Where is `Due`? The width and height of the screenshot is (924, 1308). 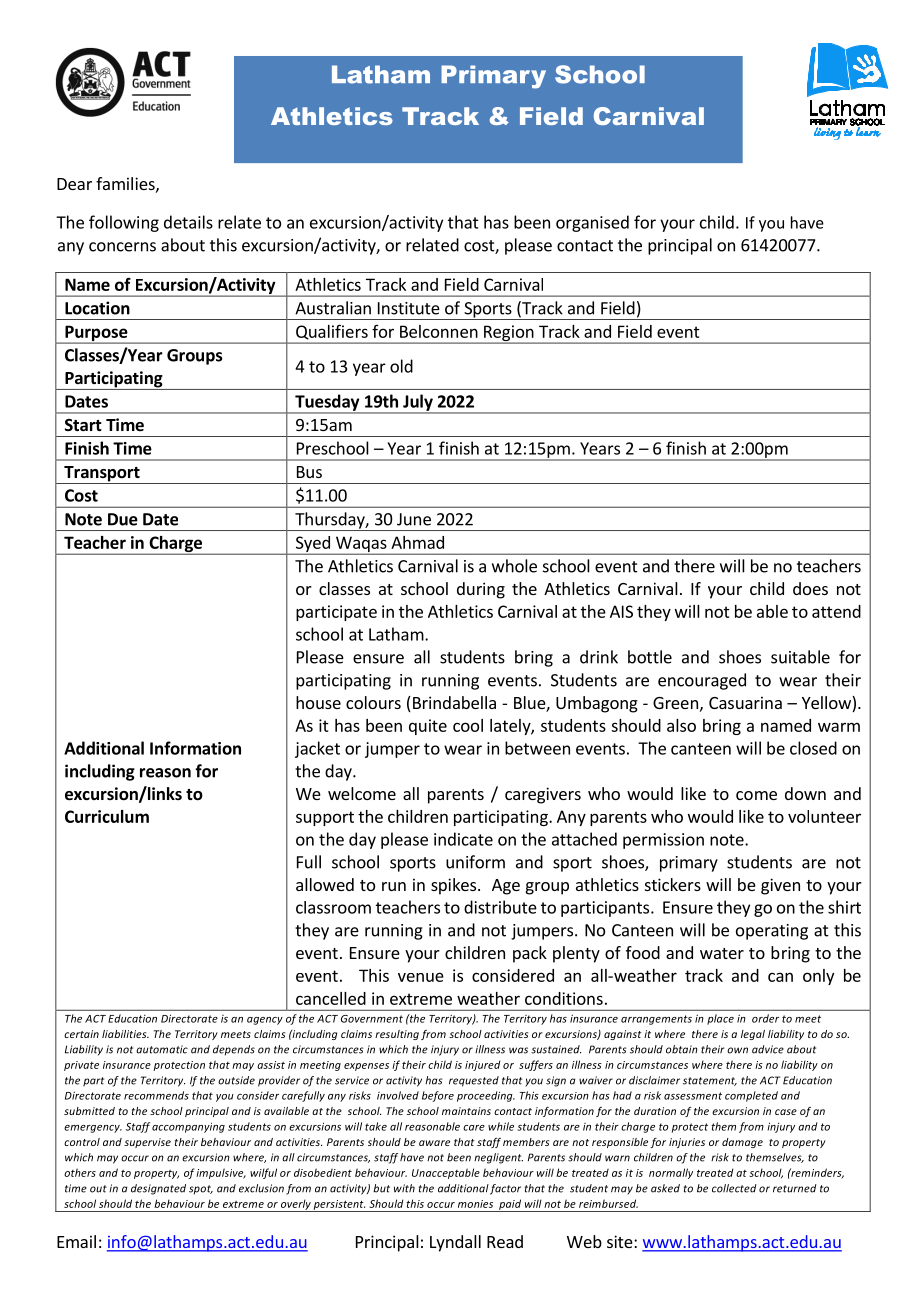 Due is located at coordinates (123, 519).
